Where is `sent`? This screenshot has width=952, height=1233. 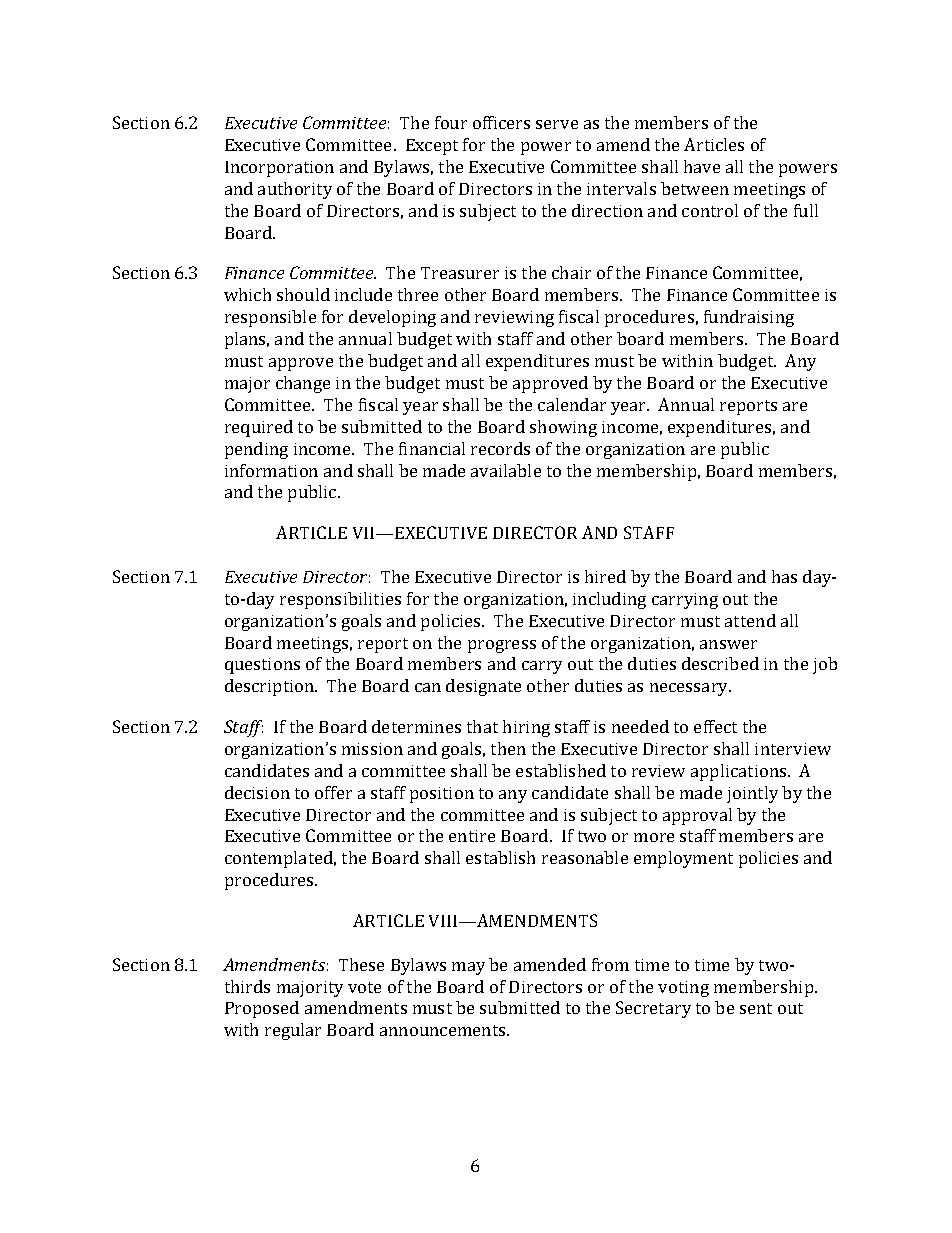 sent is located at coordinates (756, 1008).
